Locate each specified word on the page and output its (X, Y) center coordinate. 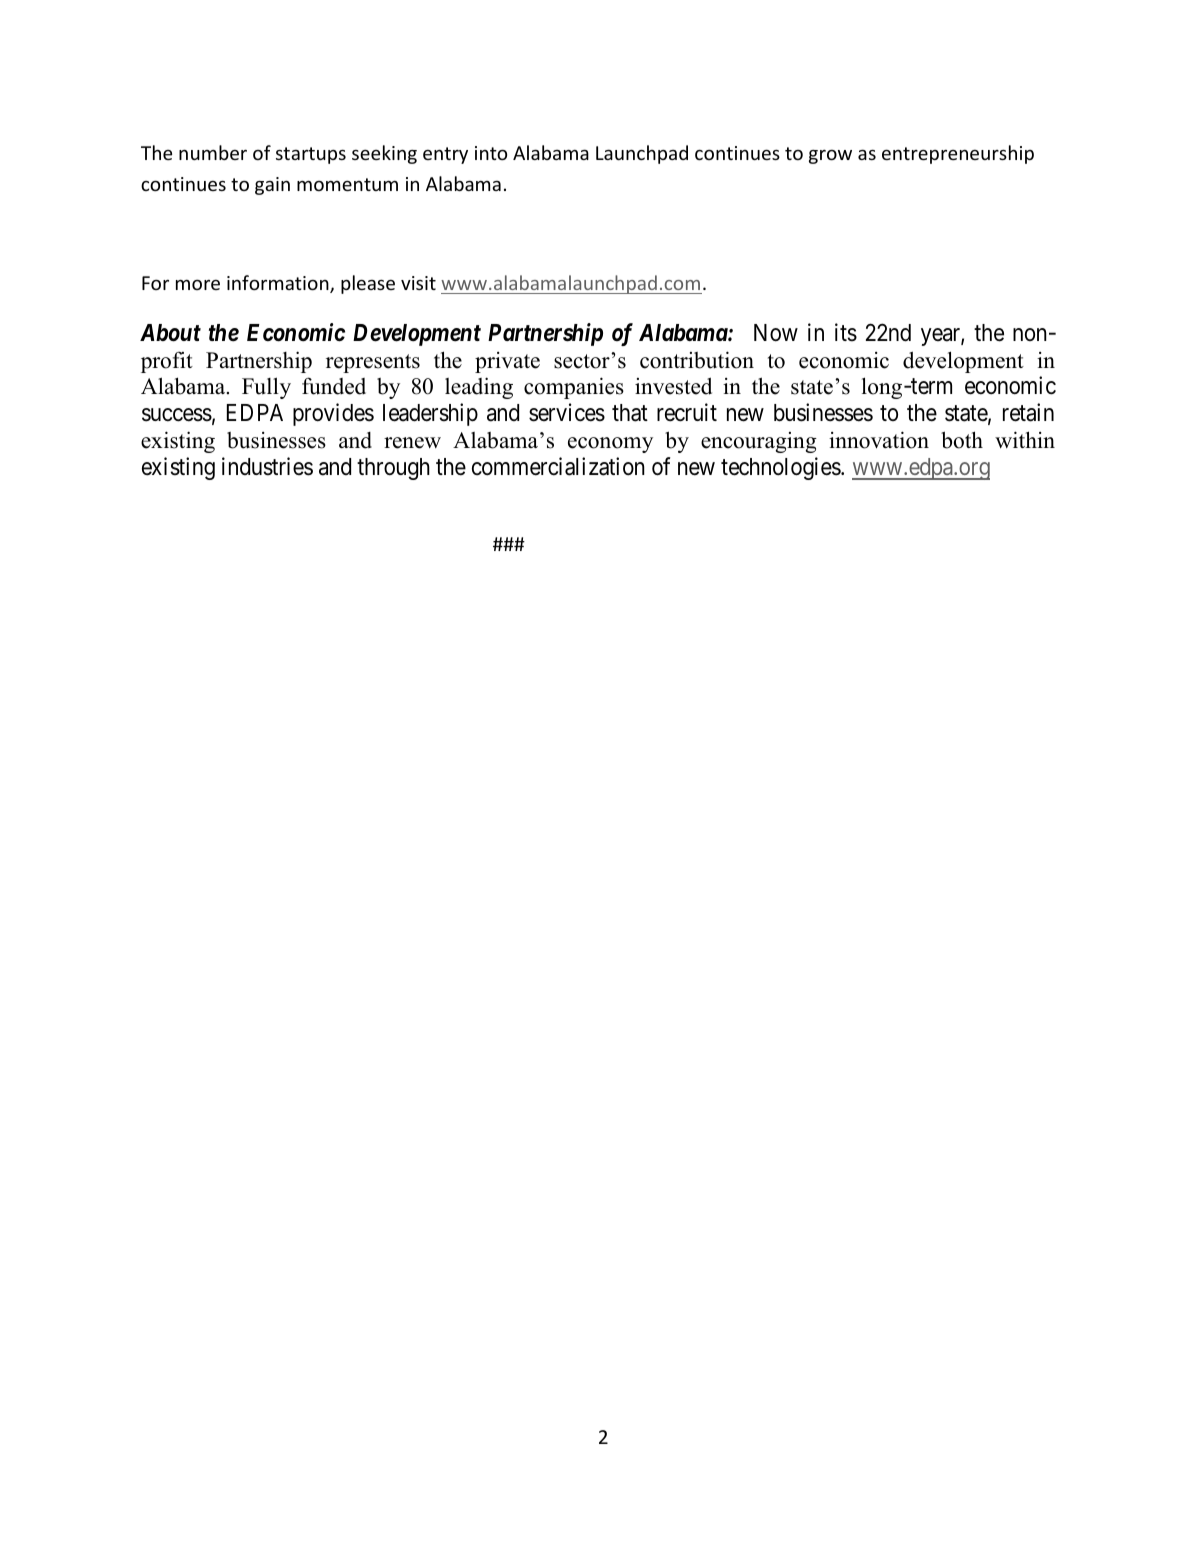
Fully (266, 388)
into (491, 153)
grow (830, 157)
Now (776, 333)
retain (1028, 412)
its (846, 332)
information (279, 284)
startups (311, 155)
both (962, 440)
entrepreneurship (958, 154)
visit (418, 283)
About (170, 333)
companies (574, 388)
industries (267, 466)
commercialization (558, 466)
